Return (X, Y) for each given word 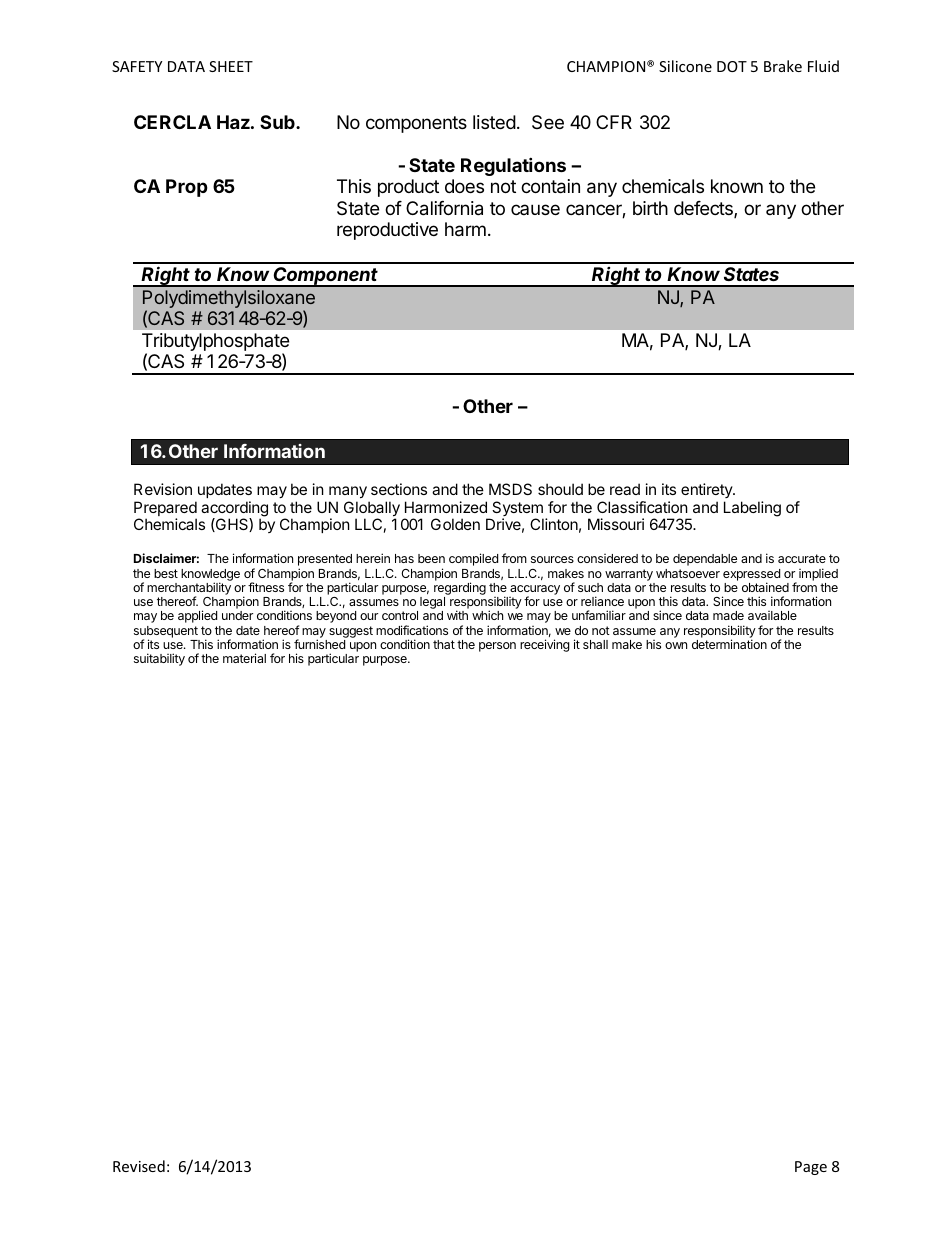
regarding (460, 590)
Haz (233, 122)
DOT (732, 66)
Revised (139, 1166)
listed (494, 122)
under (237, 615)
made (728, 615)
